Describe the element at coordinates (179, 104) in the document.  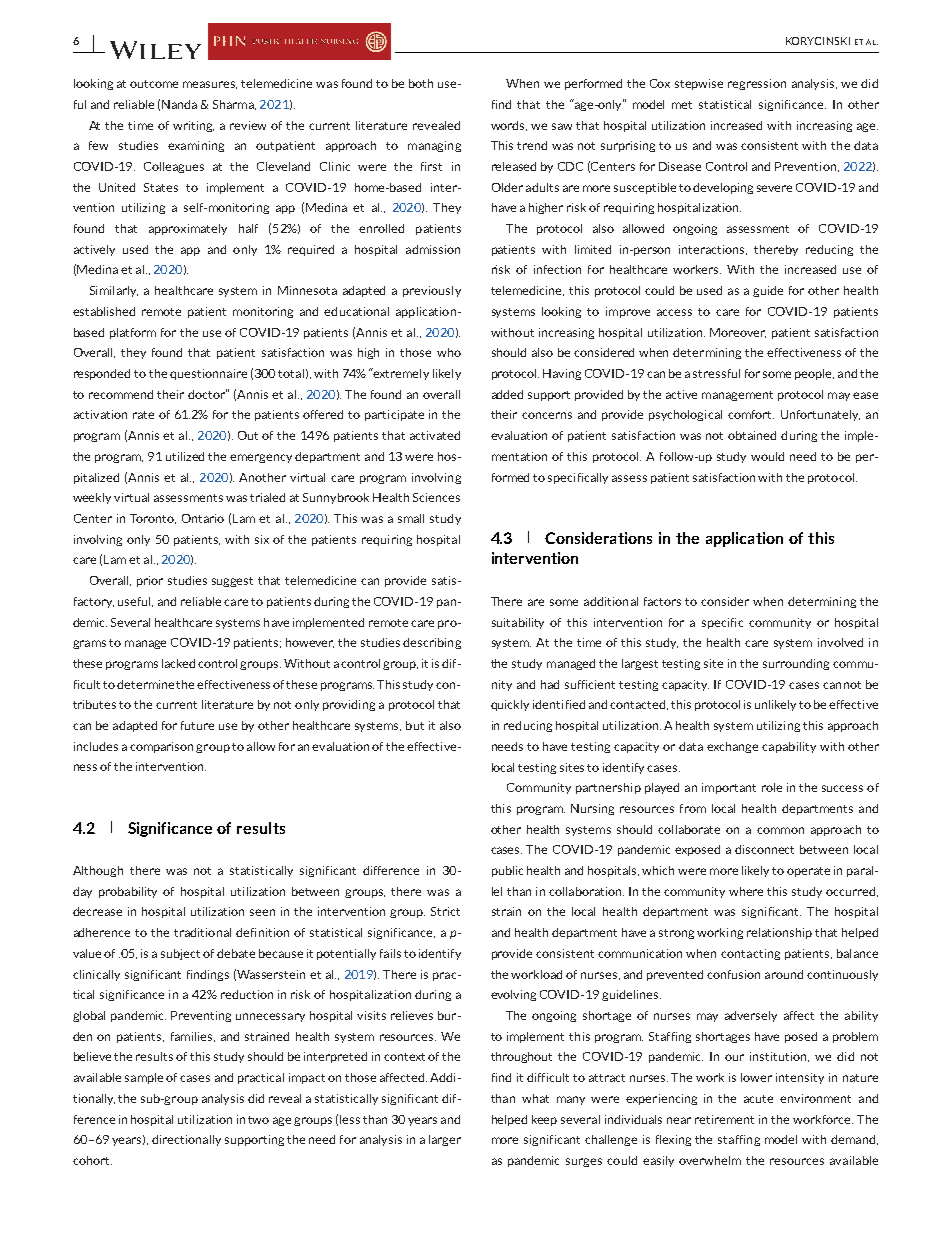
I see `Nanda` at that location.
